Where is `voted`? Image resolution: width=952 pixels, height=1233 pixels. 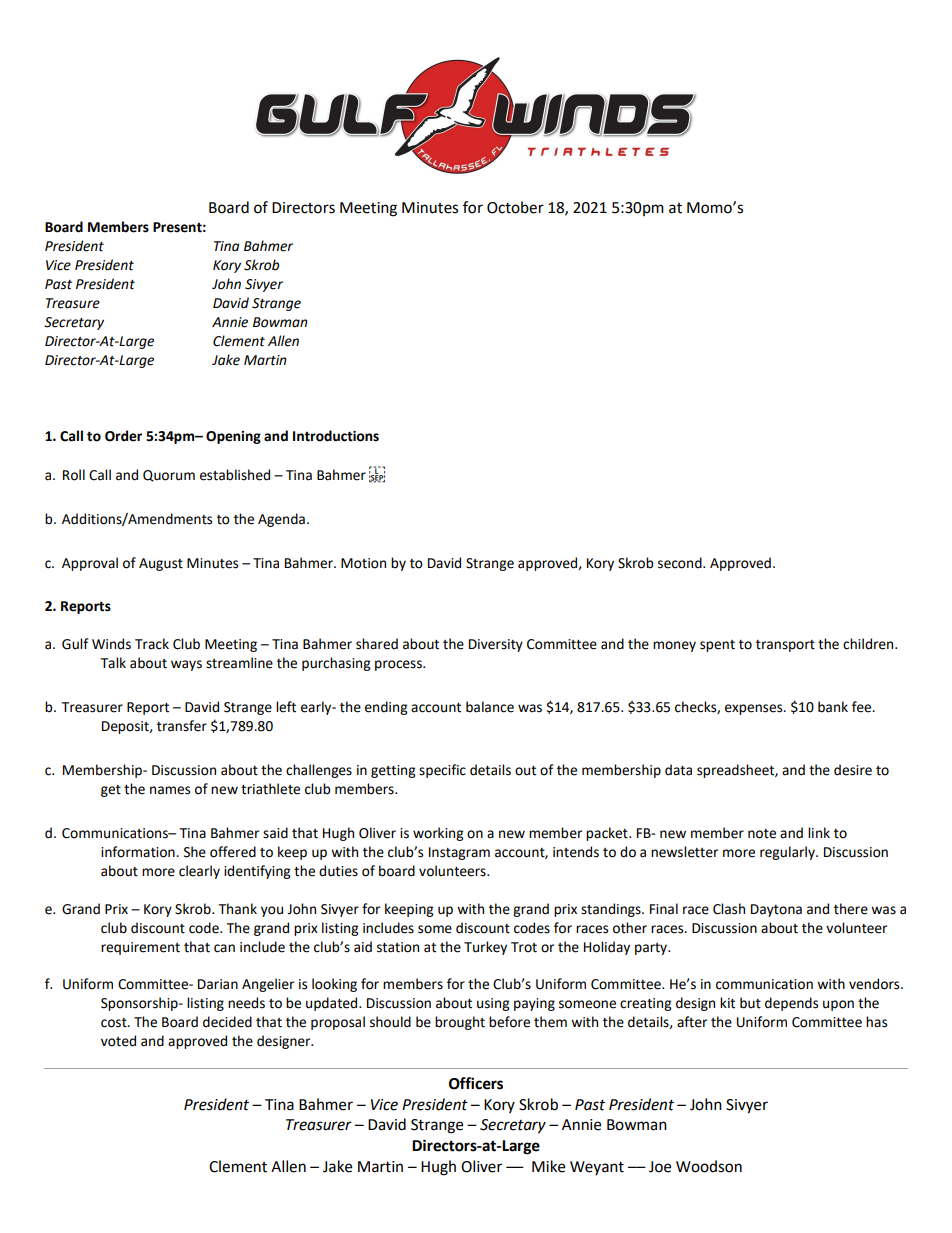 voted is located at coordinates (118, 1041).
